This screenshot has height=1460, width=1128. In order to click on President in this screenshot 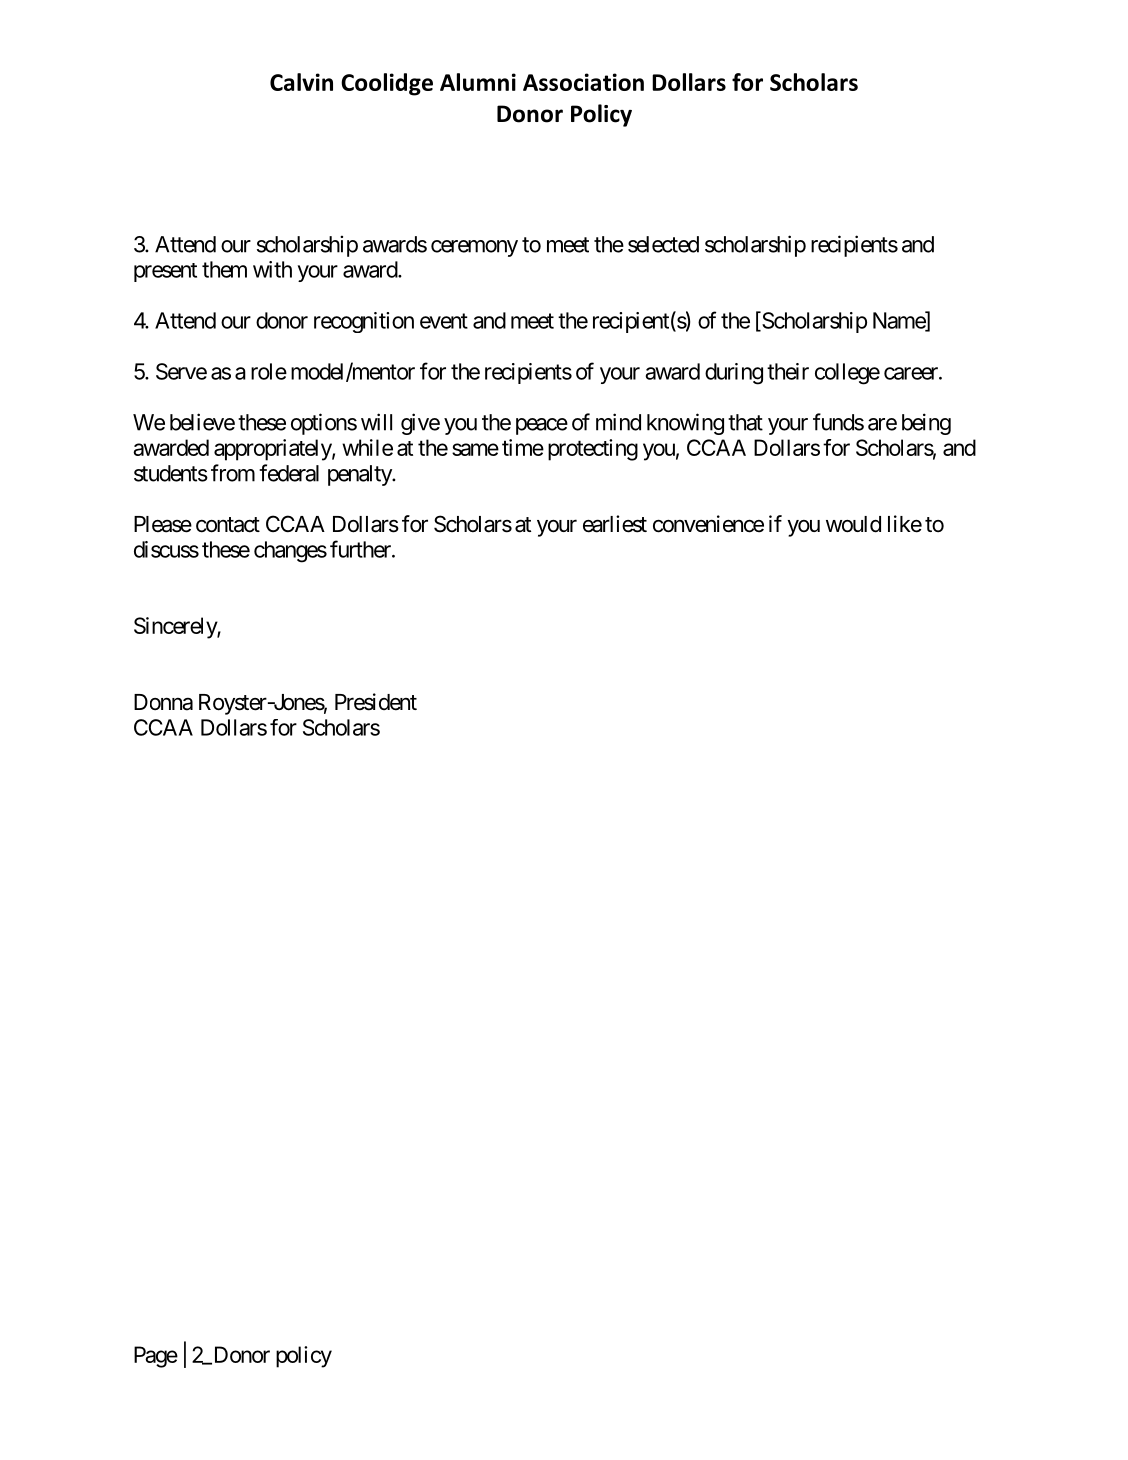, I will do `click(376, 702)`.
